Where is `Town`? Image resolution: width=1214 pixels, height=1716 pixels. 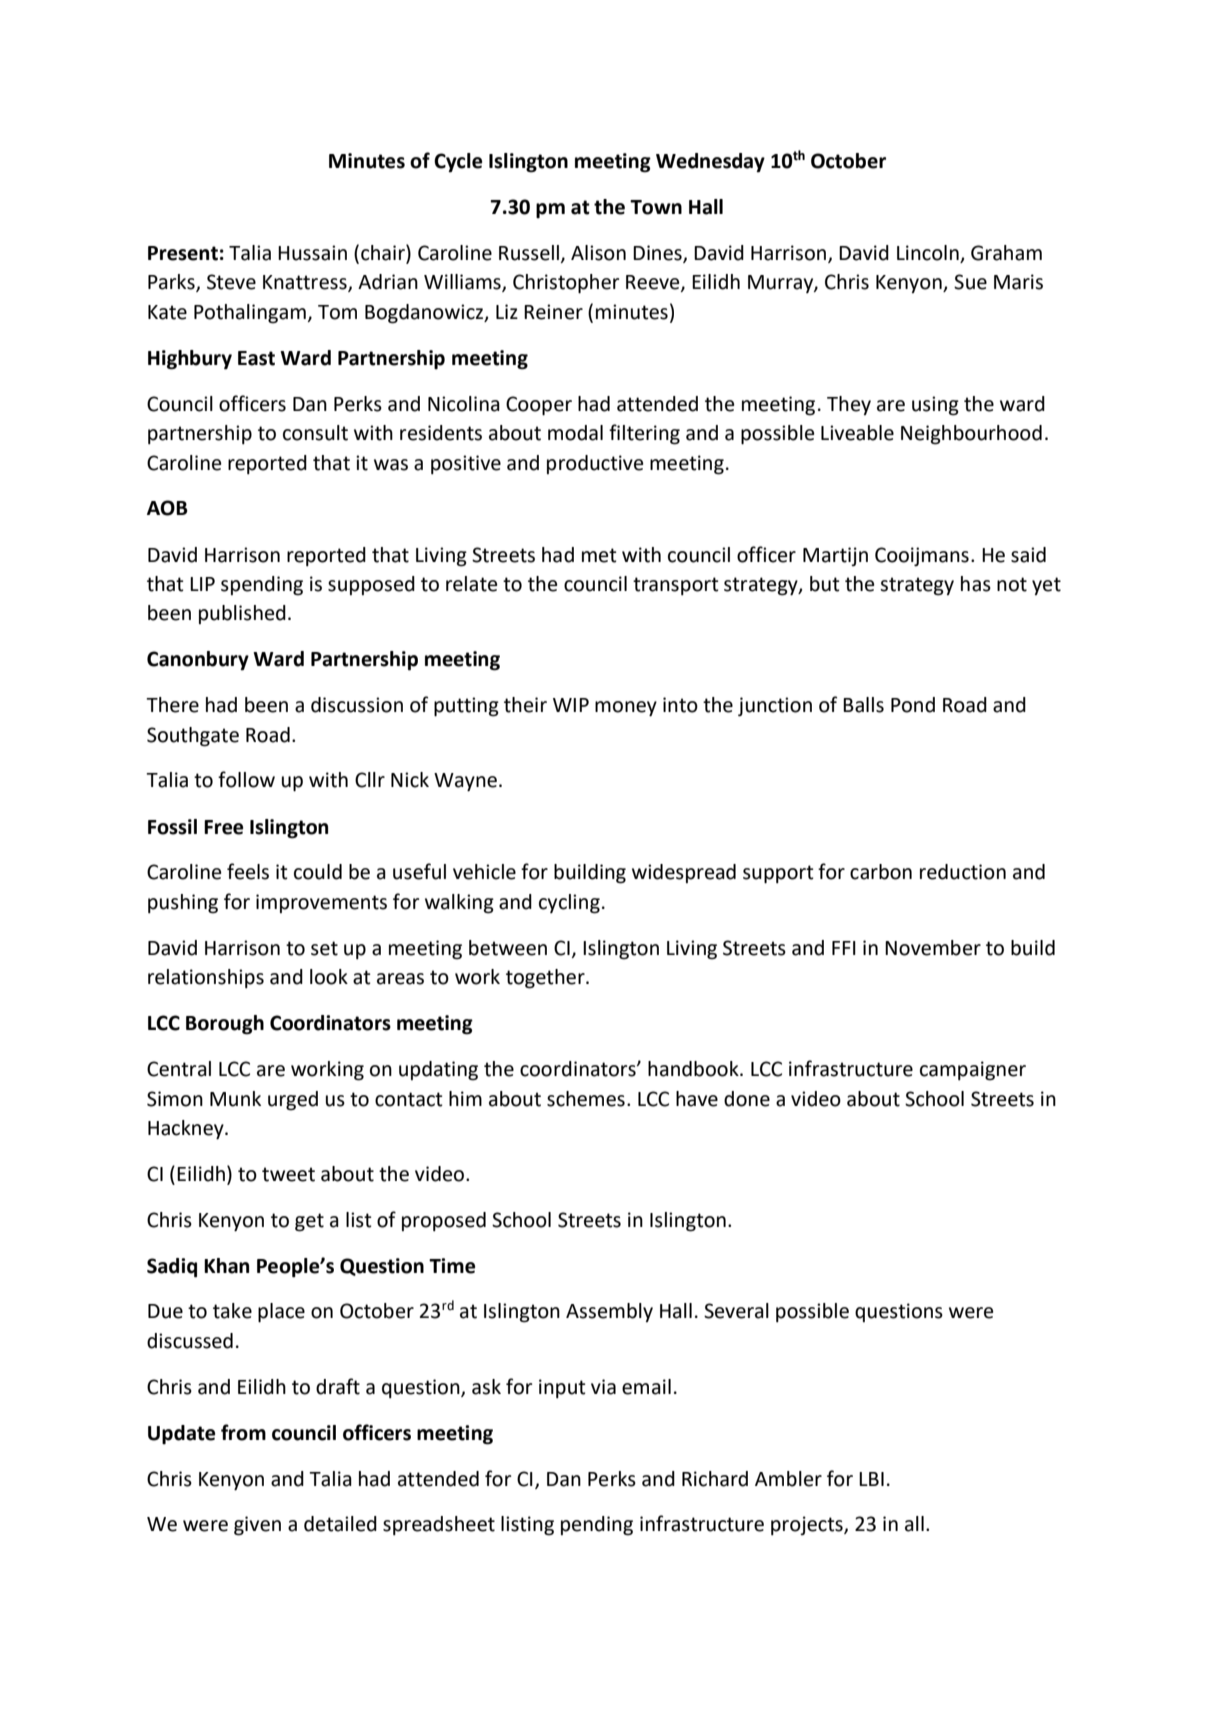 Town is located at coordinates (656, 207).
